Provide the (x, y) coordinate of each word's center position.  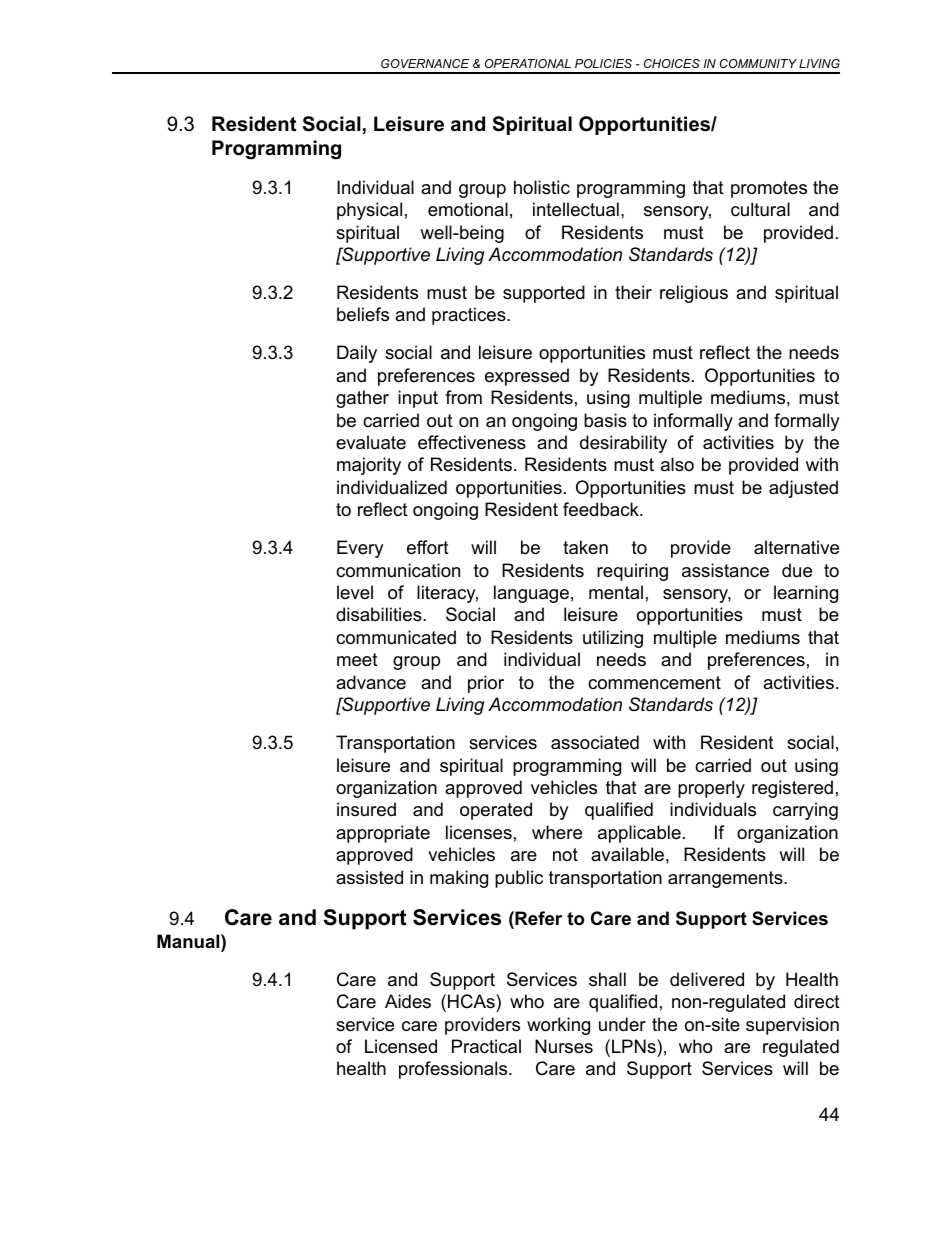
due (797, 570)
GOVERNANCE (425, 63)
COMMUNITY (758, 63)
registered (792, 789)
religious (694, 294)
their (633, 292)
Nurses (564, 1046)
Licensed (401, 1046)
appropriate (383, 834)
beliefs (363, 314)
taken (585, 547)
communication (398, 570)
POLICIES (603, 63)
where (557, 832)
